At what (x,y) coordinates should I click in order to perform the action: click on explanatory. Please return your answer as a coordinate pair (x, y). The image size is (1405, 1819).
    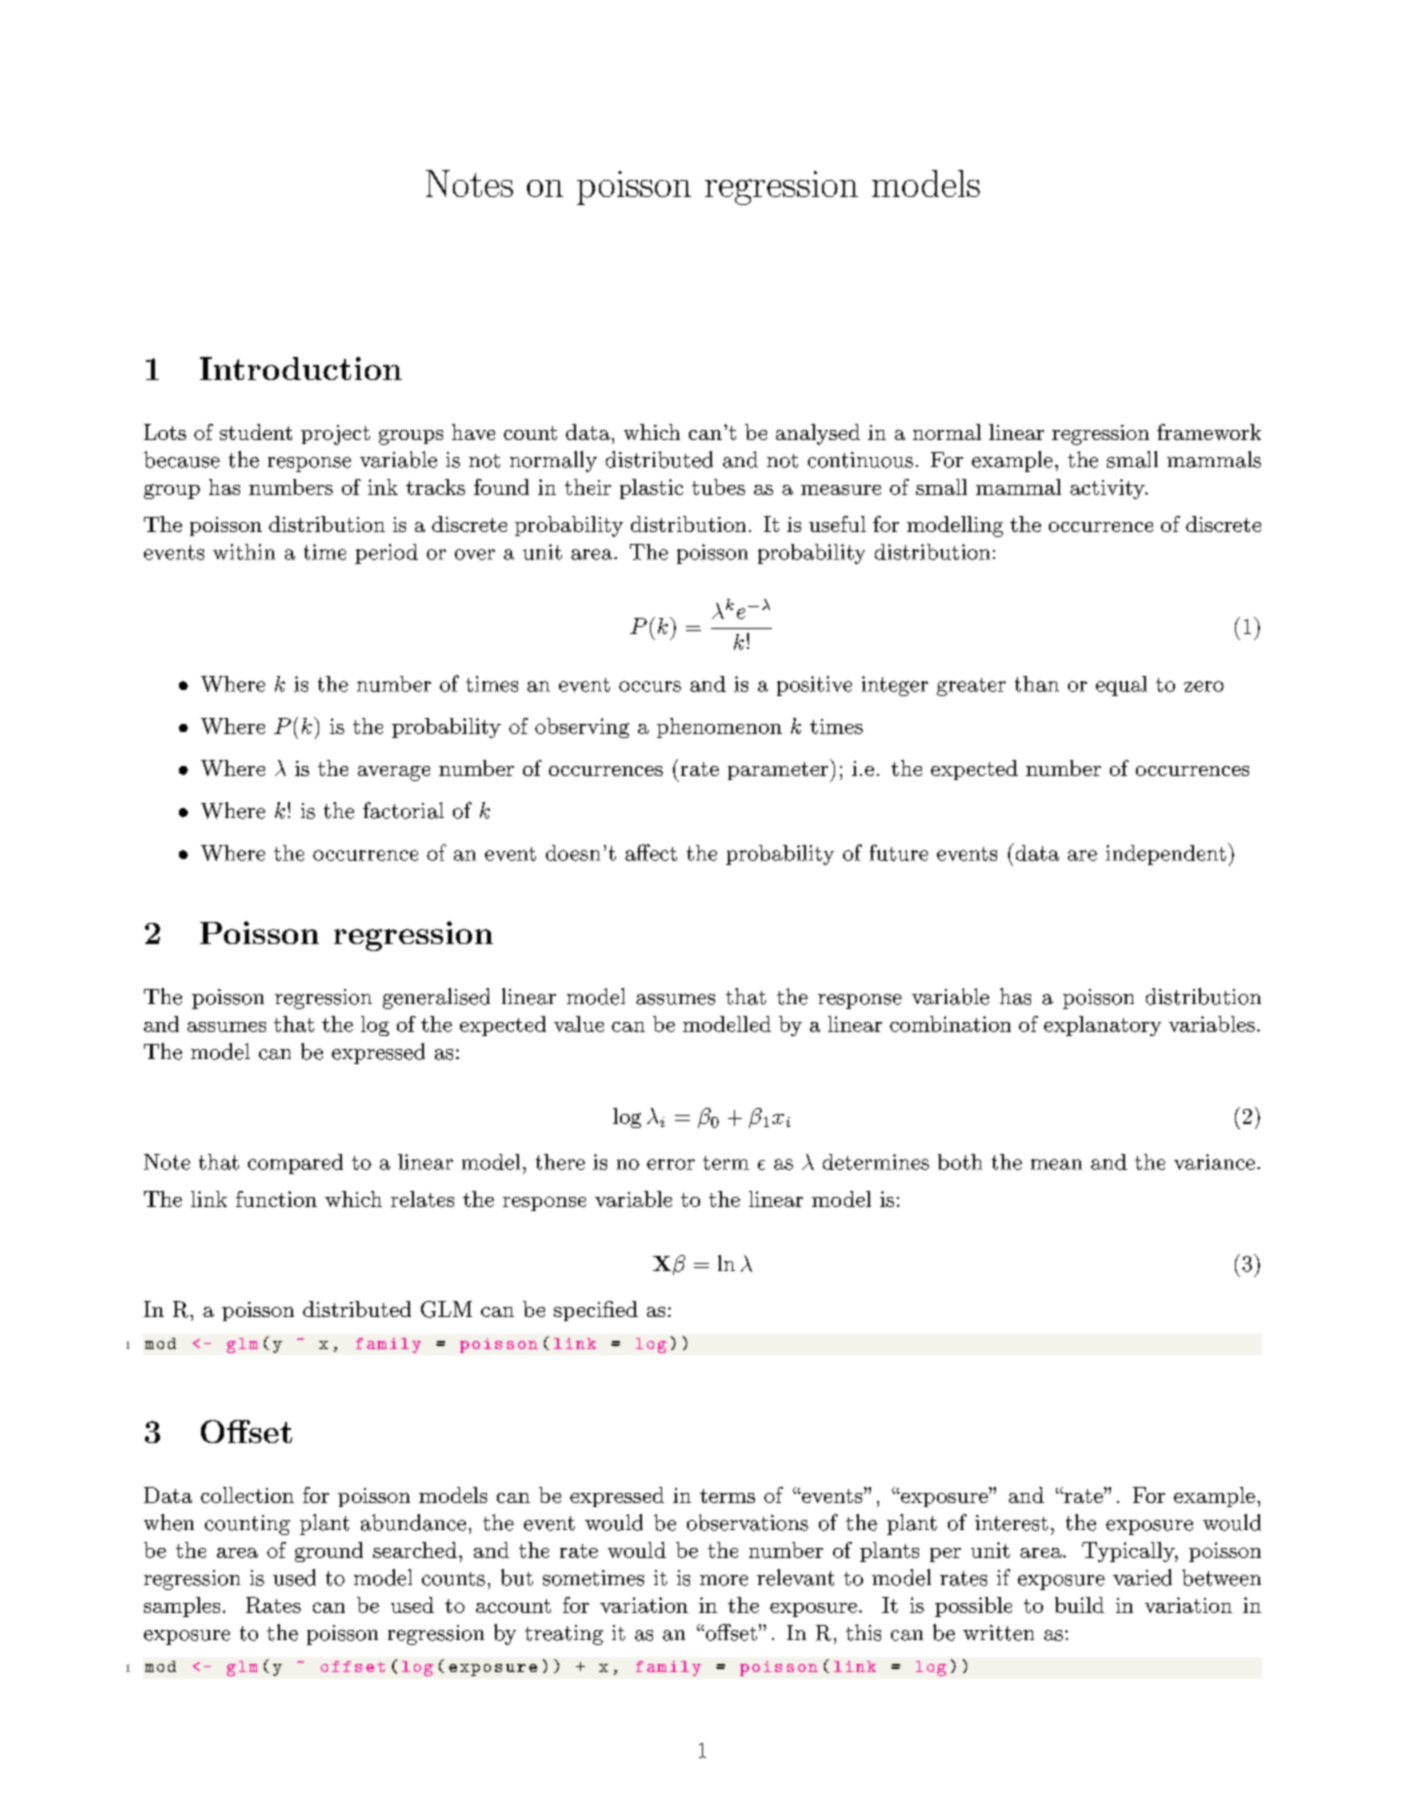
    Looking at the image, I should click on (1102, 1026).
